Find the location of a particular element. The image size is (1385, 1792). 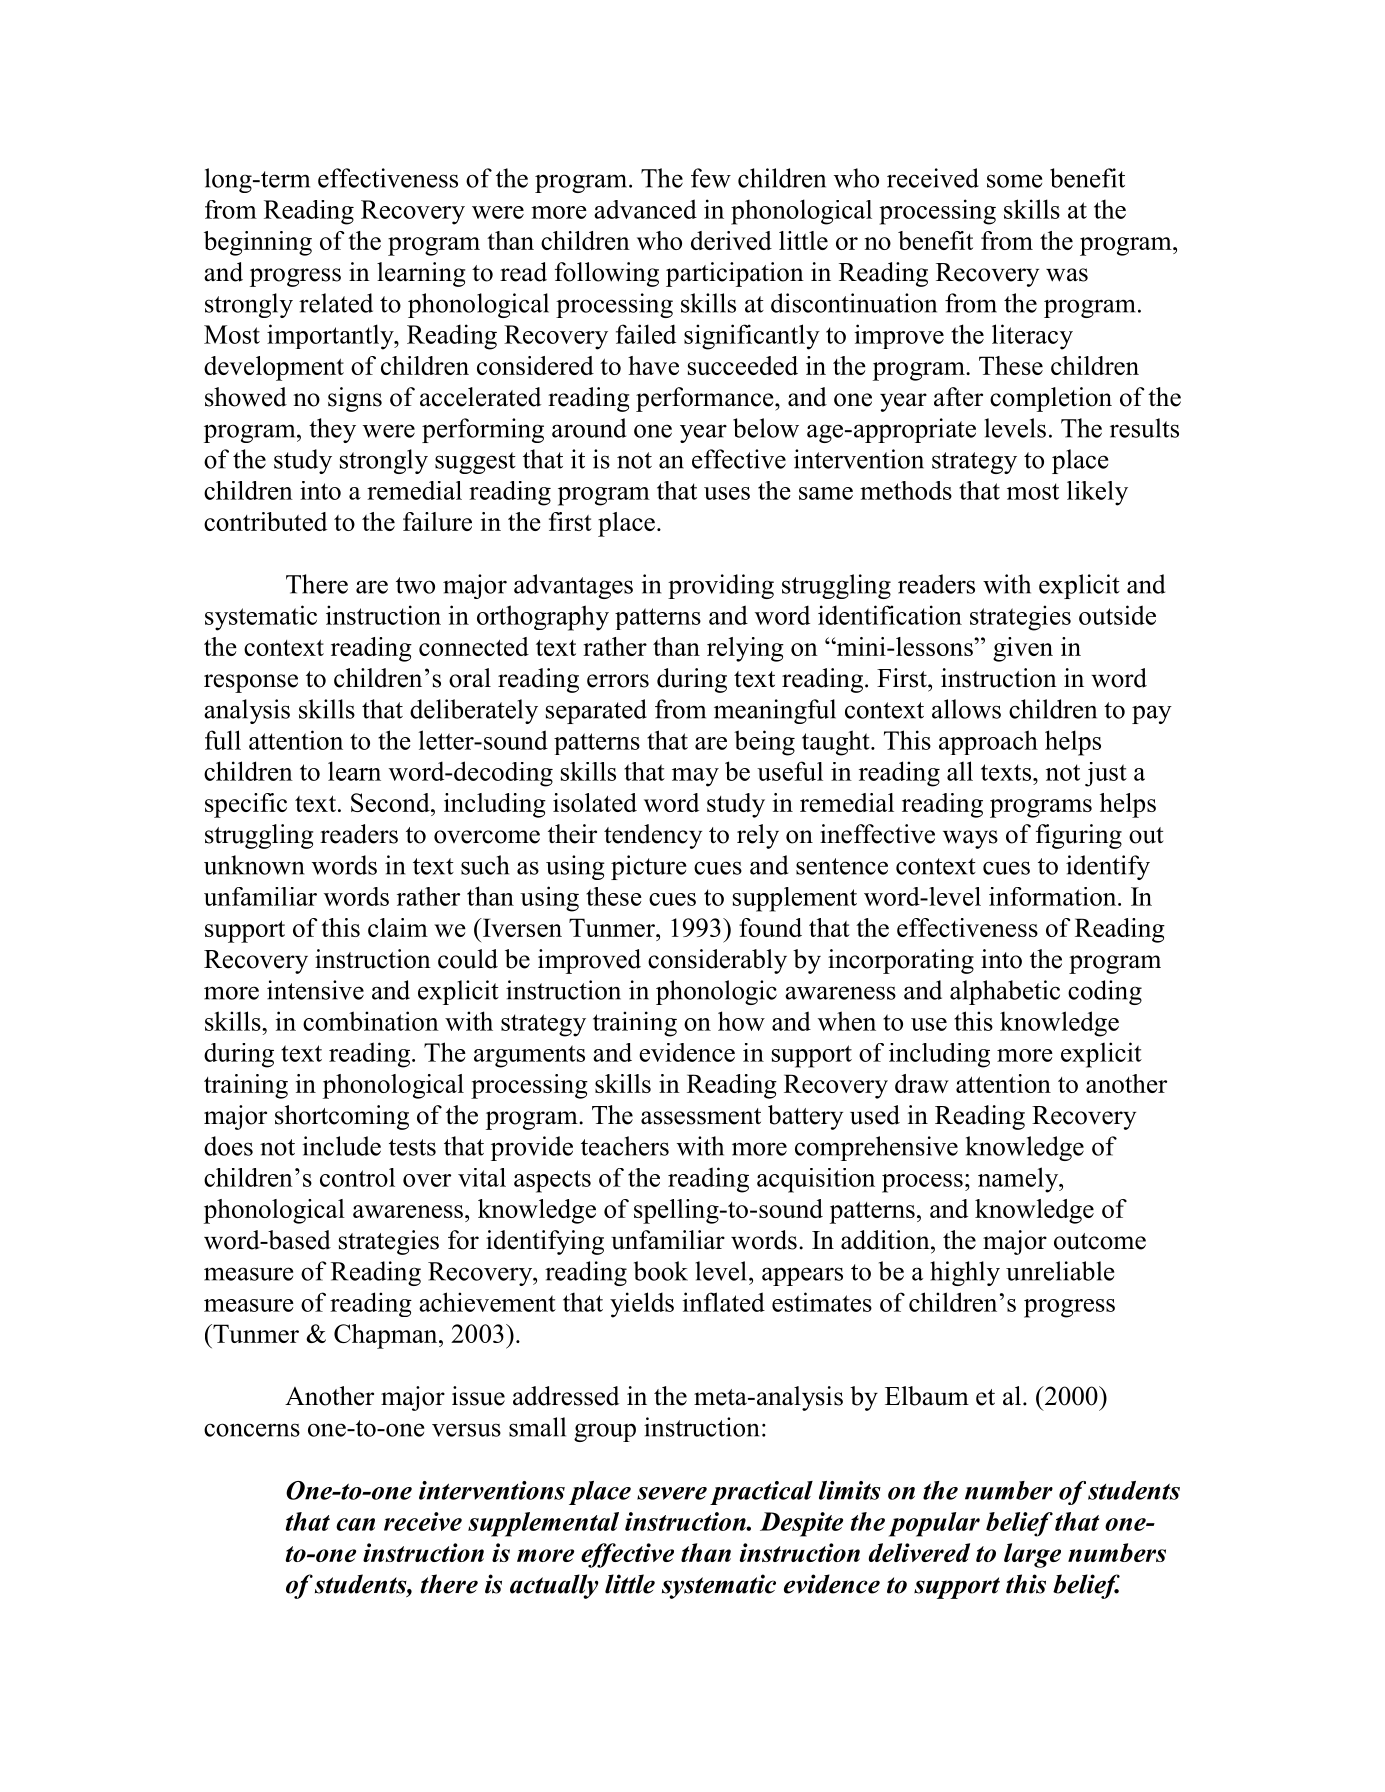

advanced is located at coordinates (645, 209).
